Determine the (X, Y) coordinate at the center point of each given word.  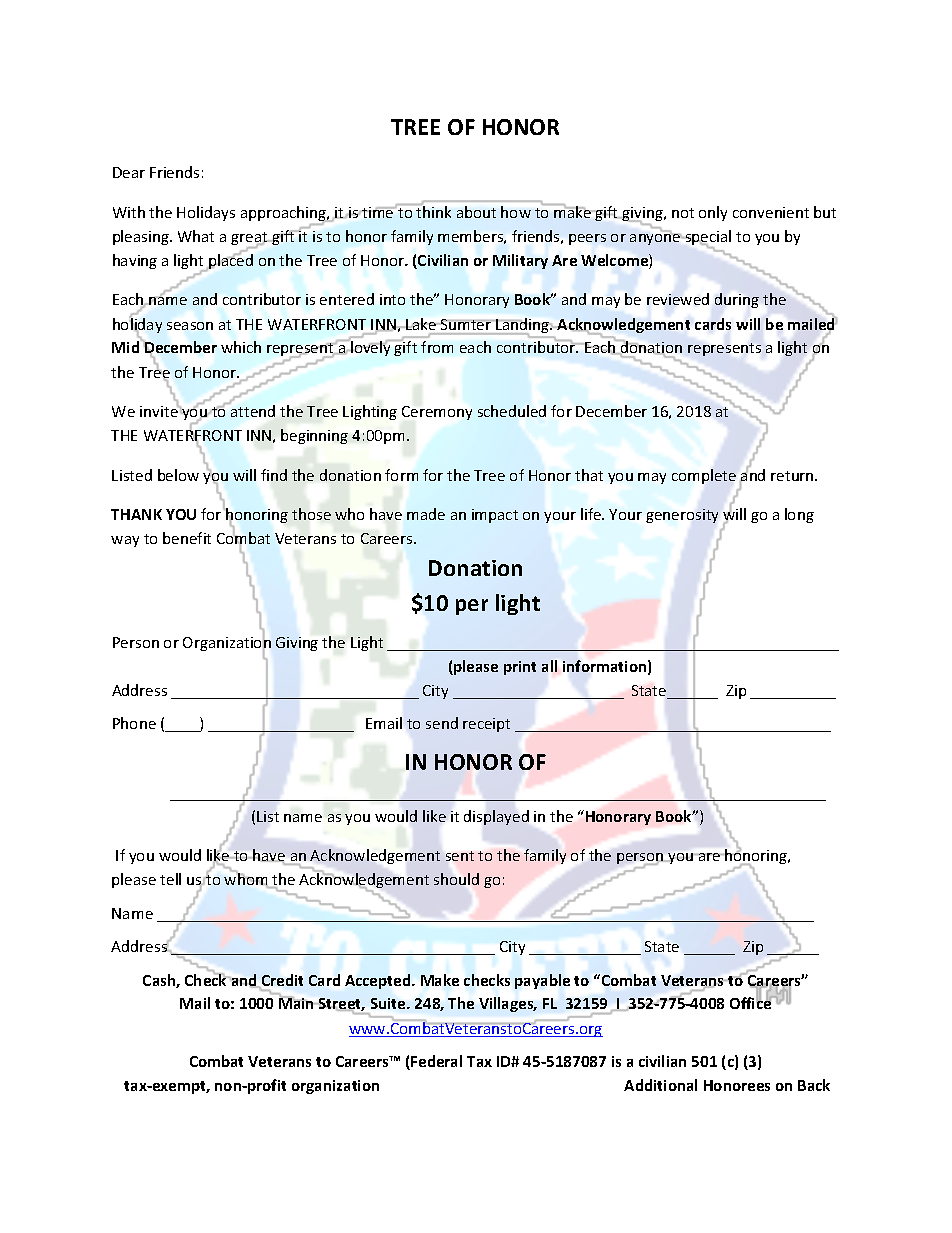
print (520, 668)
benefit (187, 538)
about (476, 212)
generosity (682, 516)
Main (297, 1002)
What (196, 236)
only (713, 213)
